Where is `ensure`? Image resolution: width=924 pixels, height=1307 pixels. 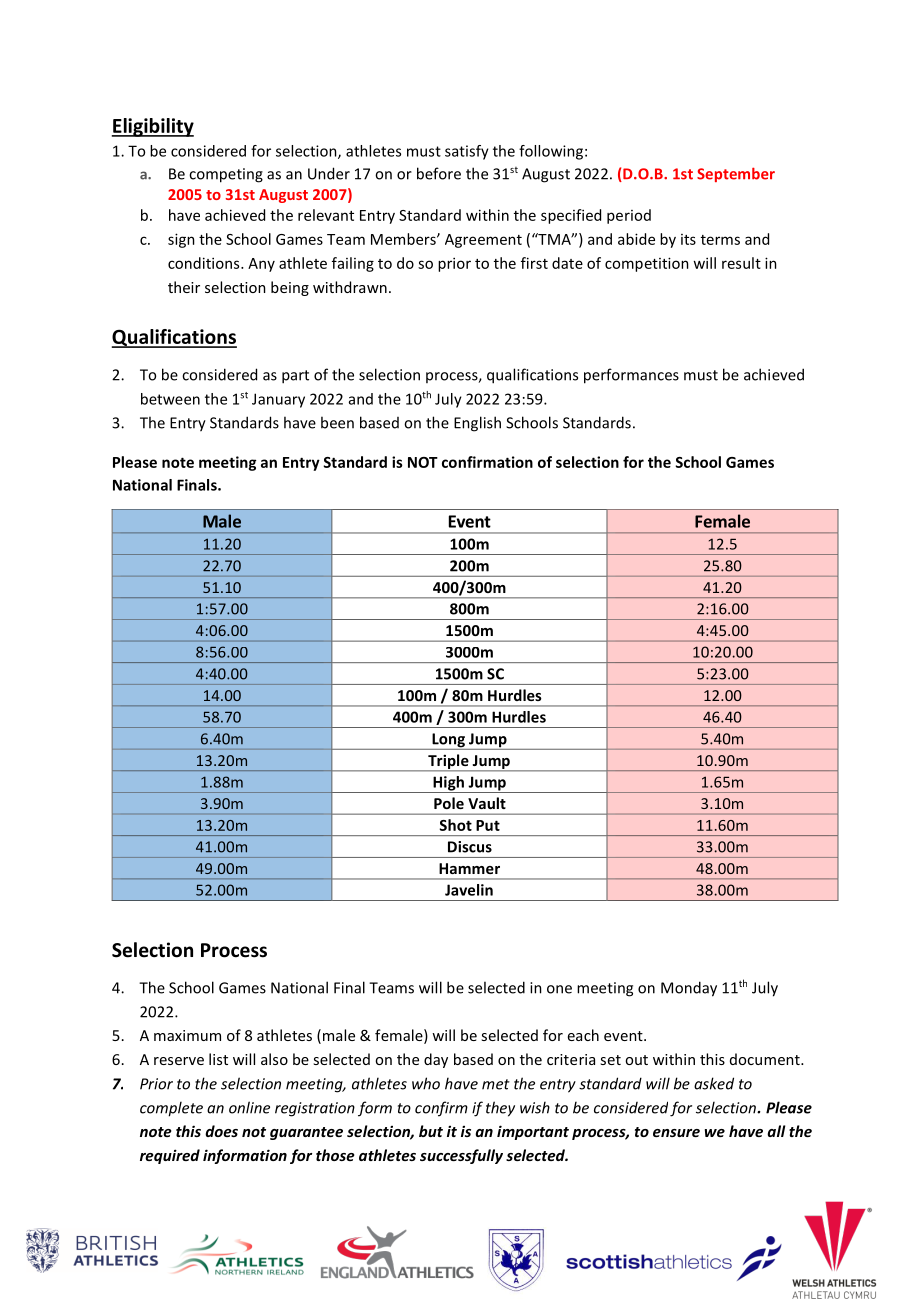 ensure is located at coordinates (676, 1133).
